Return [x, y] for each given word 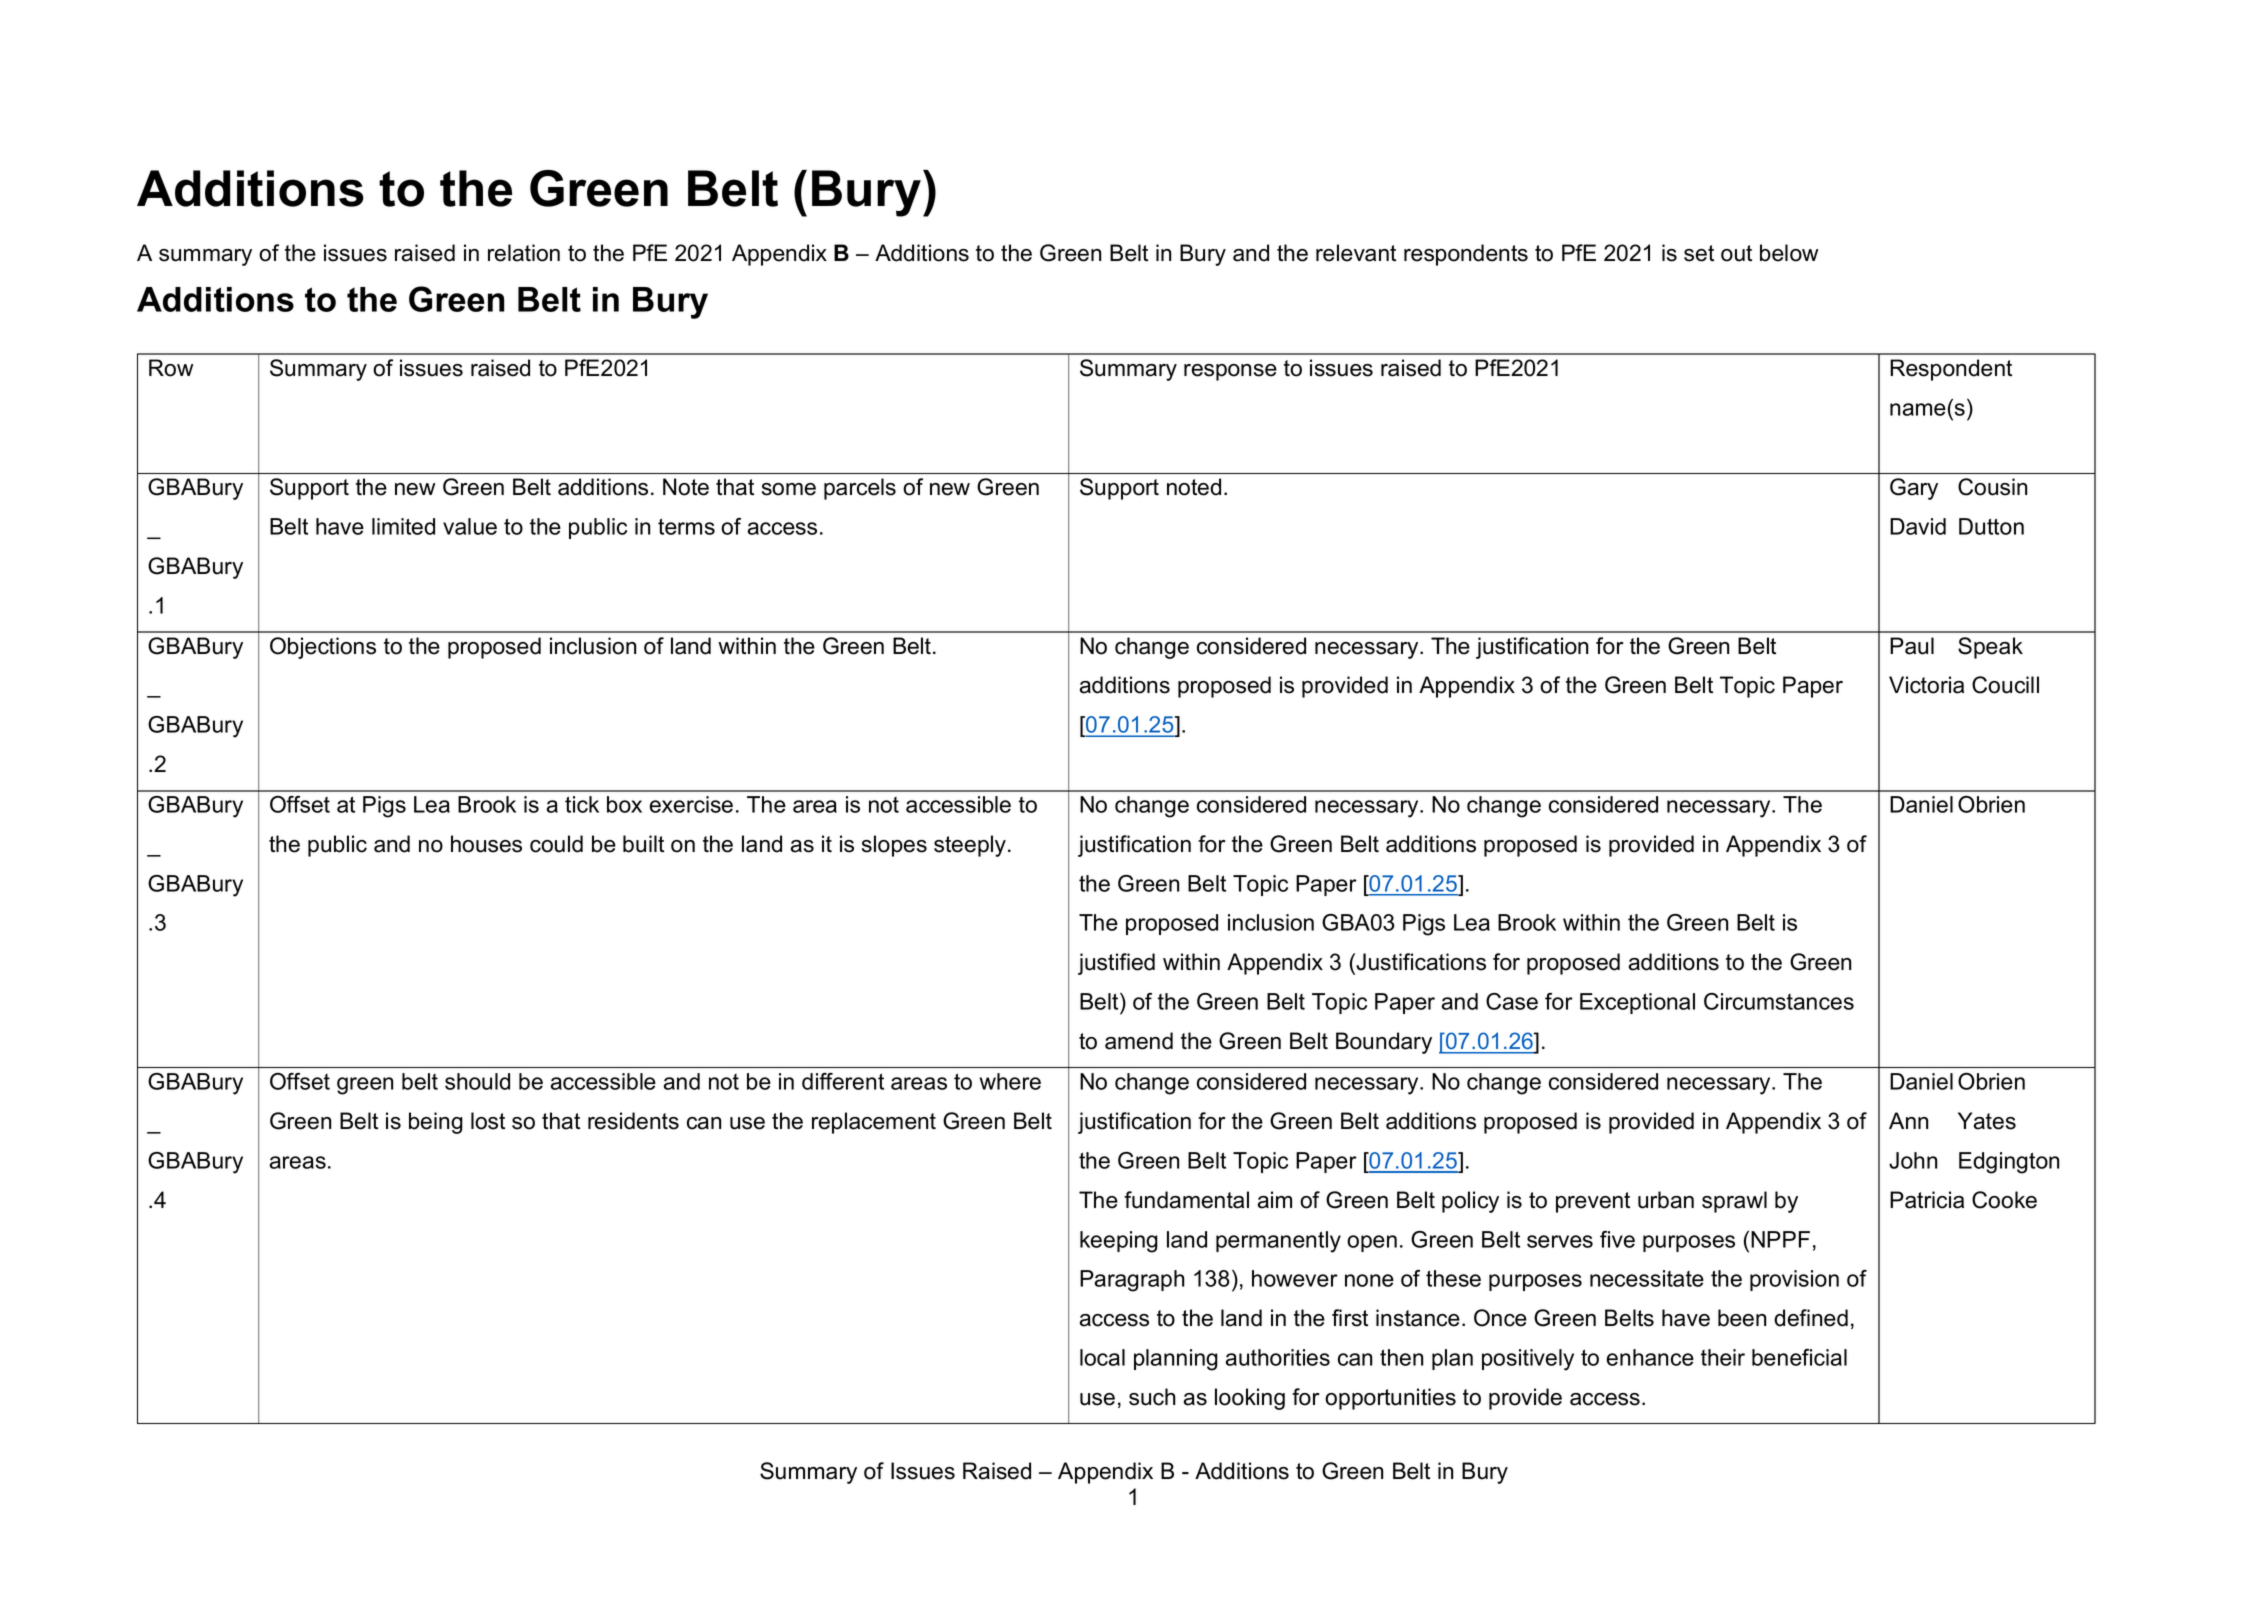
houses [486, 844]
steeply [971, 846]
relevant [1356, 253]
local [1102, 1357]
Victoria [1926, 685]
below [1789, 253]
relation [524, 253]
